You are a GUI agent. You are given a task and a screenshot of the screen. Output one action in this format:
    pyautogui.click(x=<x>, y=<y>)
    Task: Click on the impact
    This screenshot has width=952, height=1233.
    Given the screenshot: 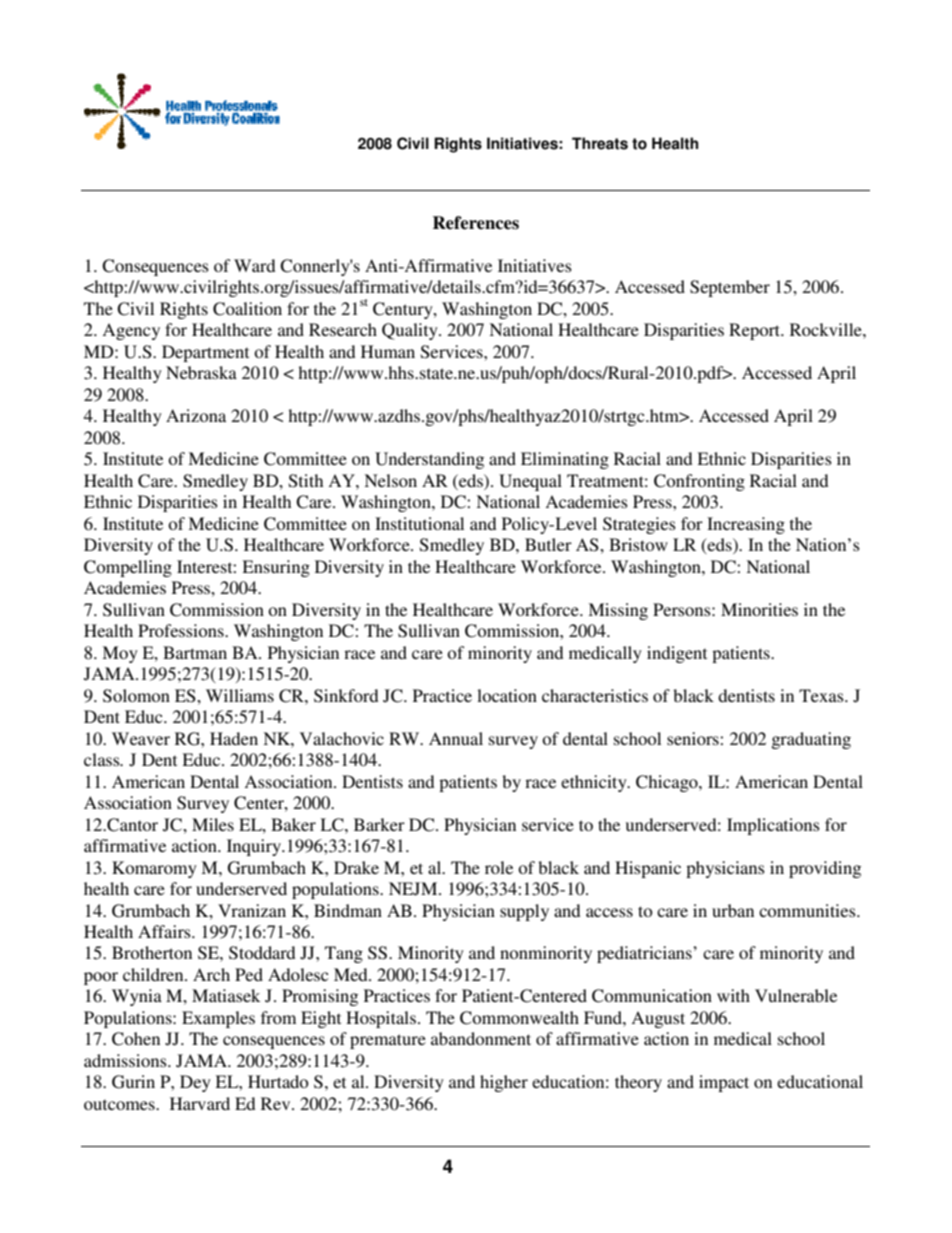 What is the action you would take?
    pyautogui.click(x=724, y=1083)
